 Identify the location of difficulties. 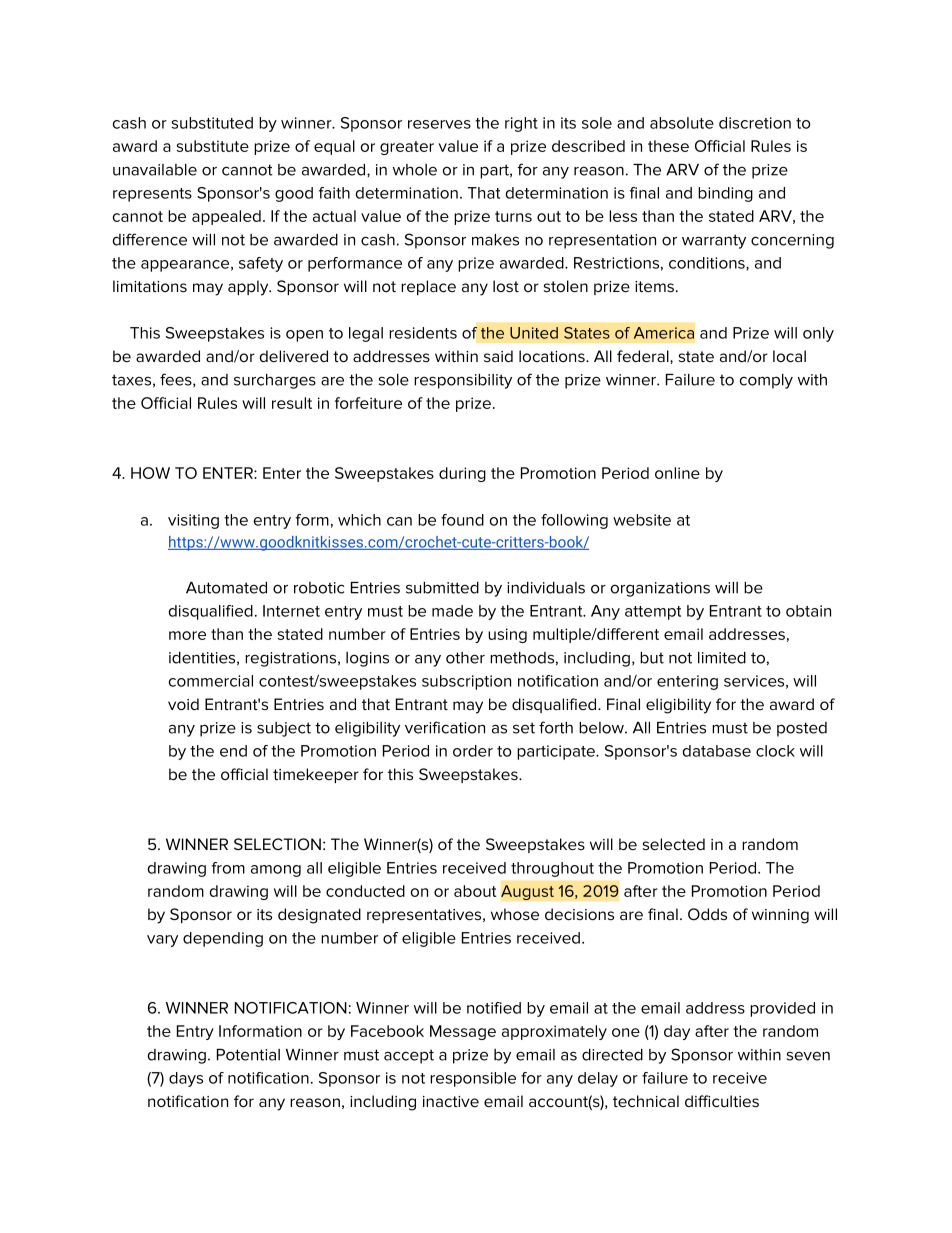
(722, 1101).
